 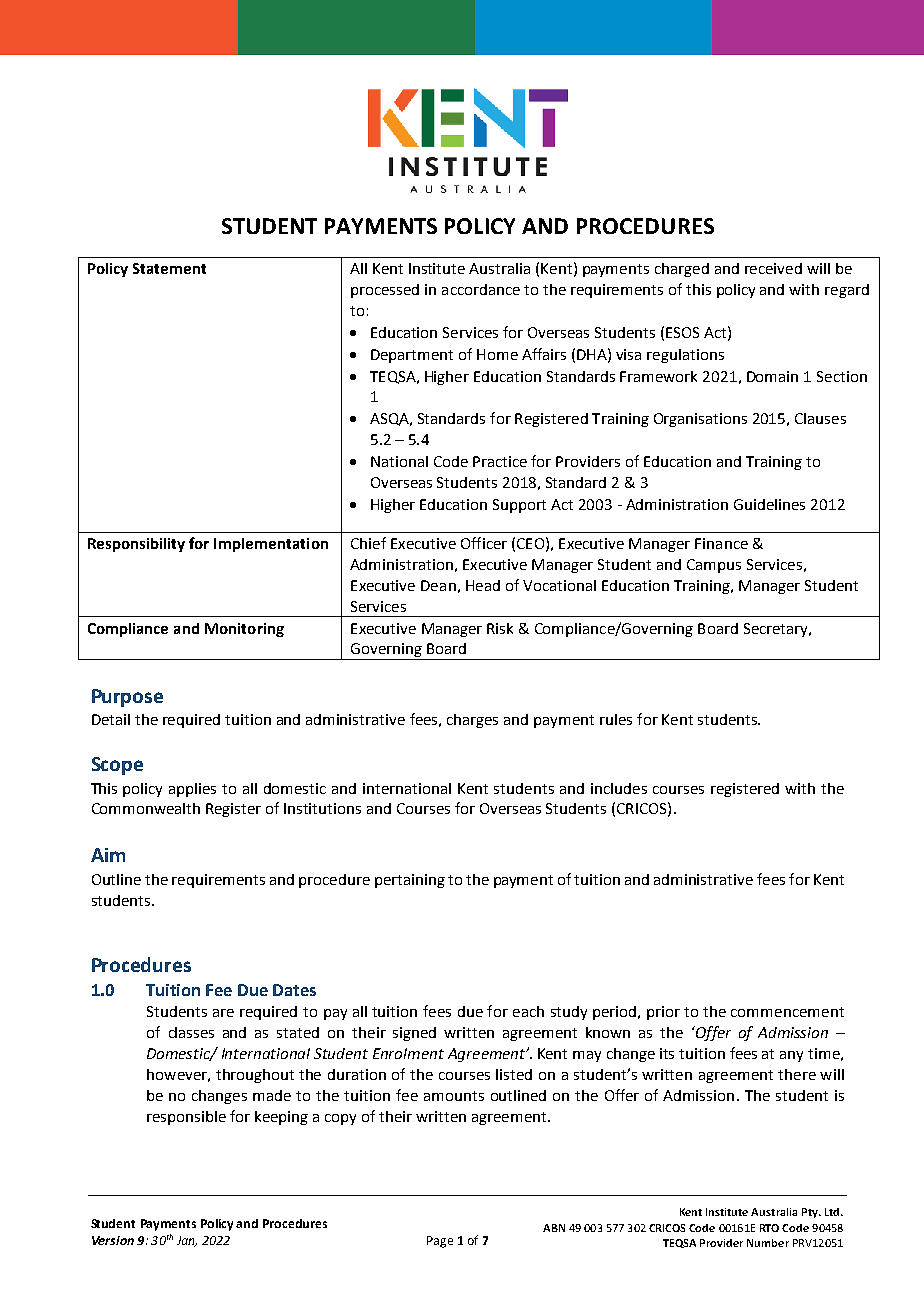 What do you see at coordinates (773, 268) in the screenshot?
I see `received` at bounding box center [773, 268].
